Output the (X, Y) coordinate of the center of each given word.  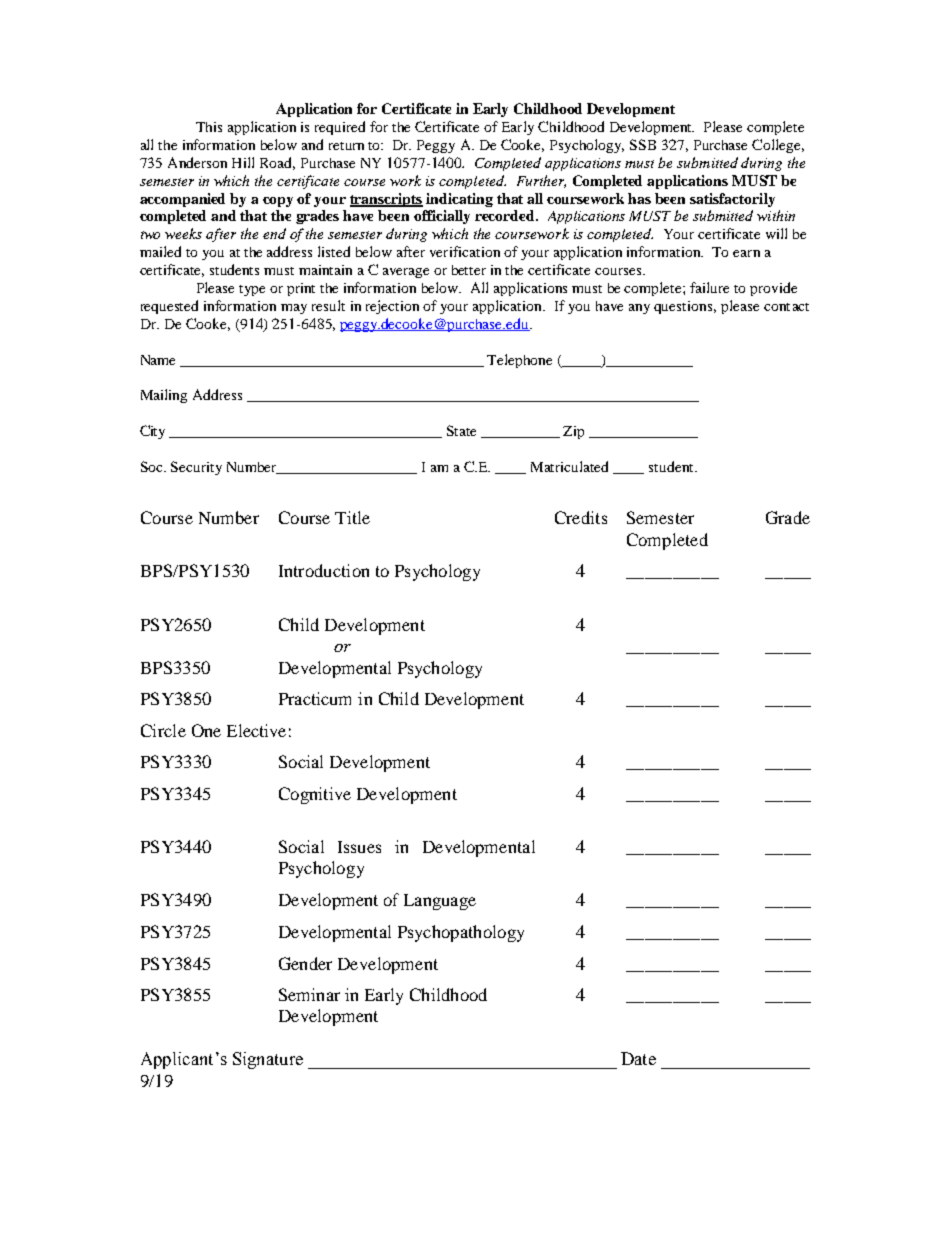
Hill (243, 162)
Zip (573, 432)
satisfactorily (732, 200)
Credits (581, 517)
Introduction (324, 570)
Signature (268, 1060)
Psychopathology (461, 933)
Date (638, 1058)
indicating (459, 200)
